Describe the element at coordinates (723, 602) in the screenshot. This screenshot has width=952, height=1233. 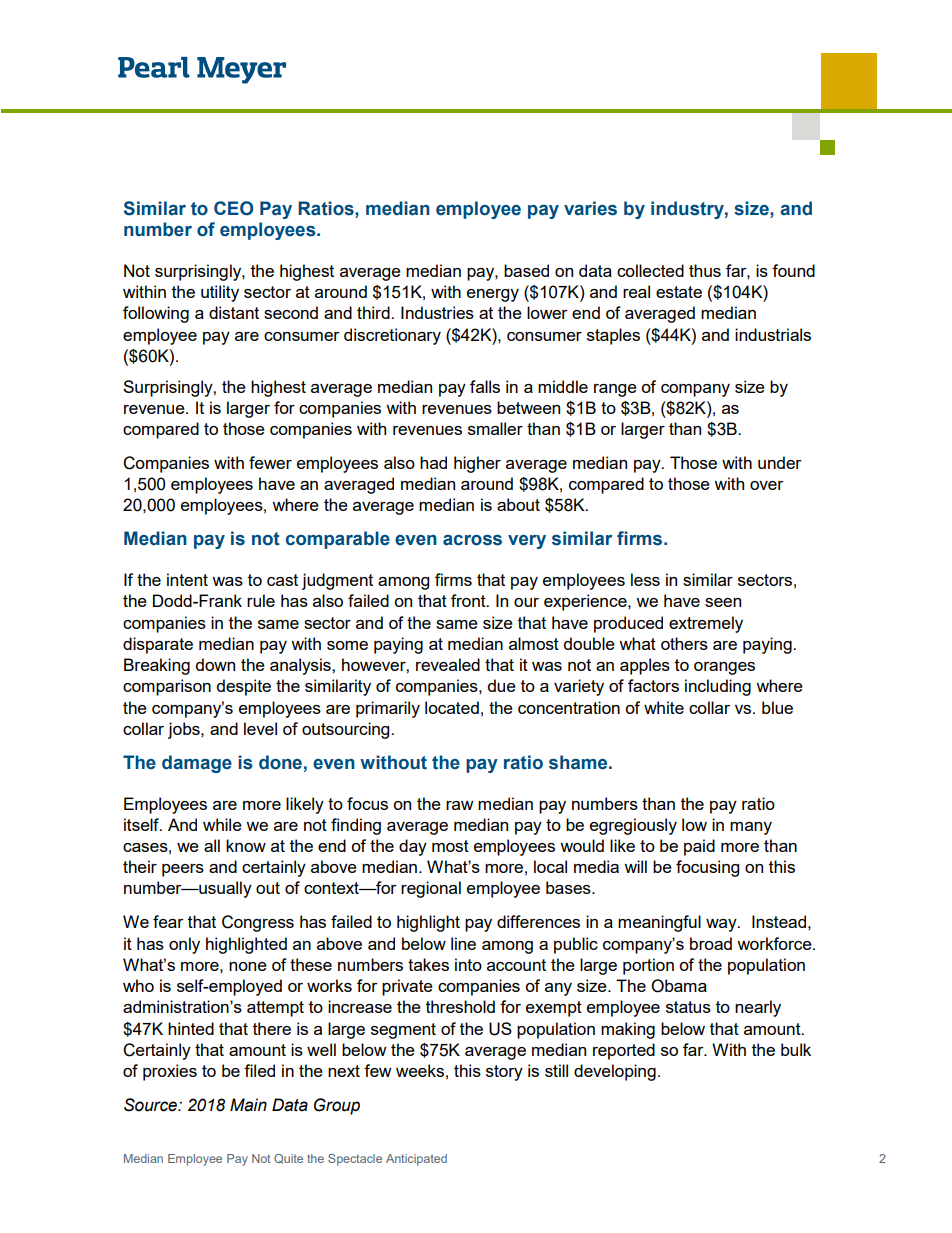
I see `seen` at that location.
